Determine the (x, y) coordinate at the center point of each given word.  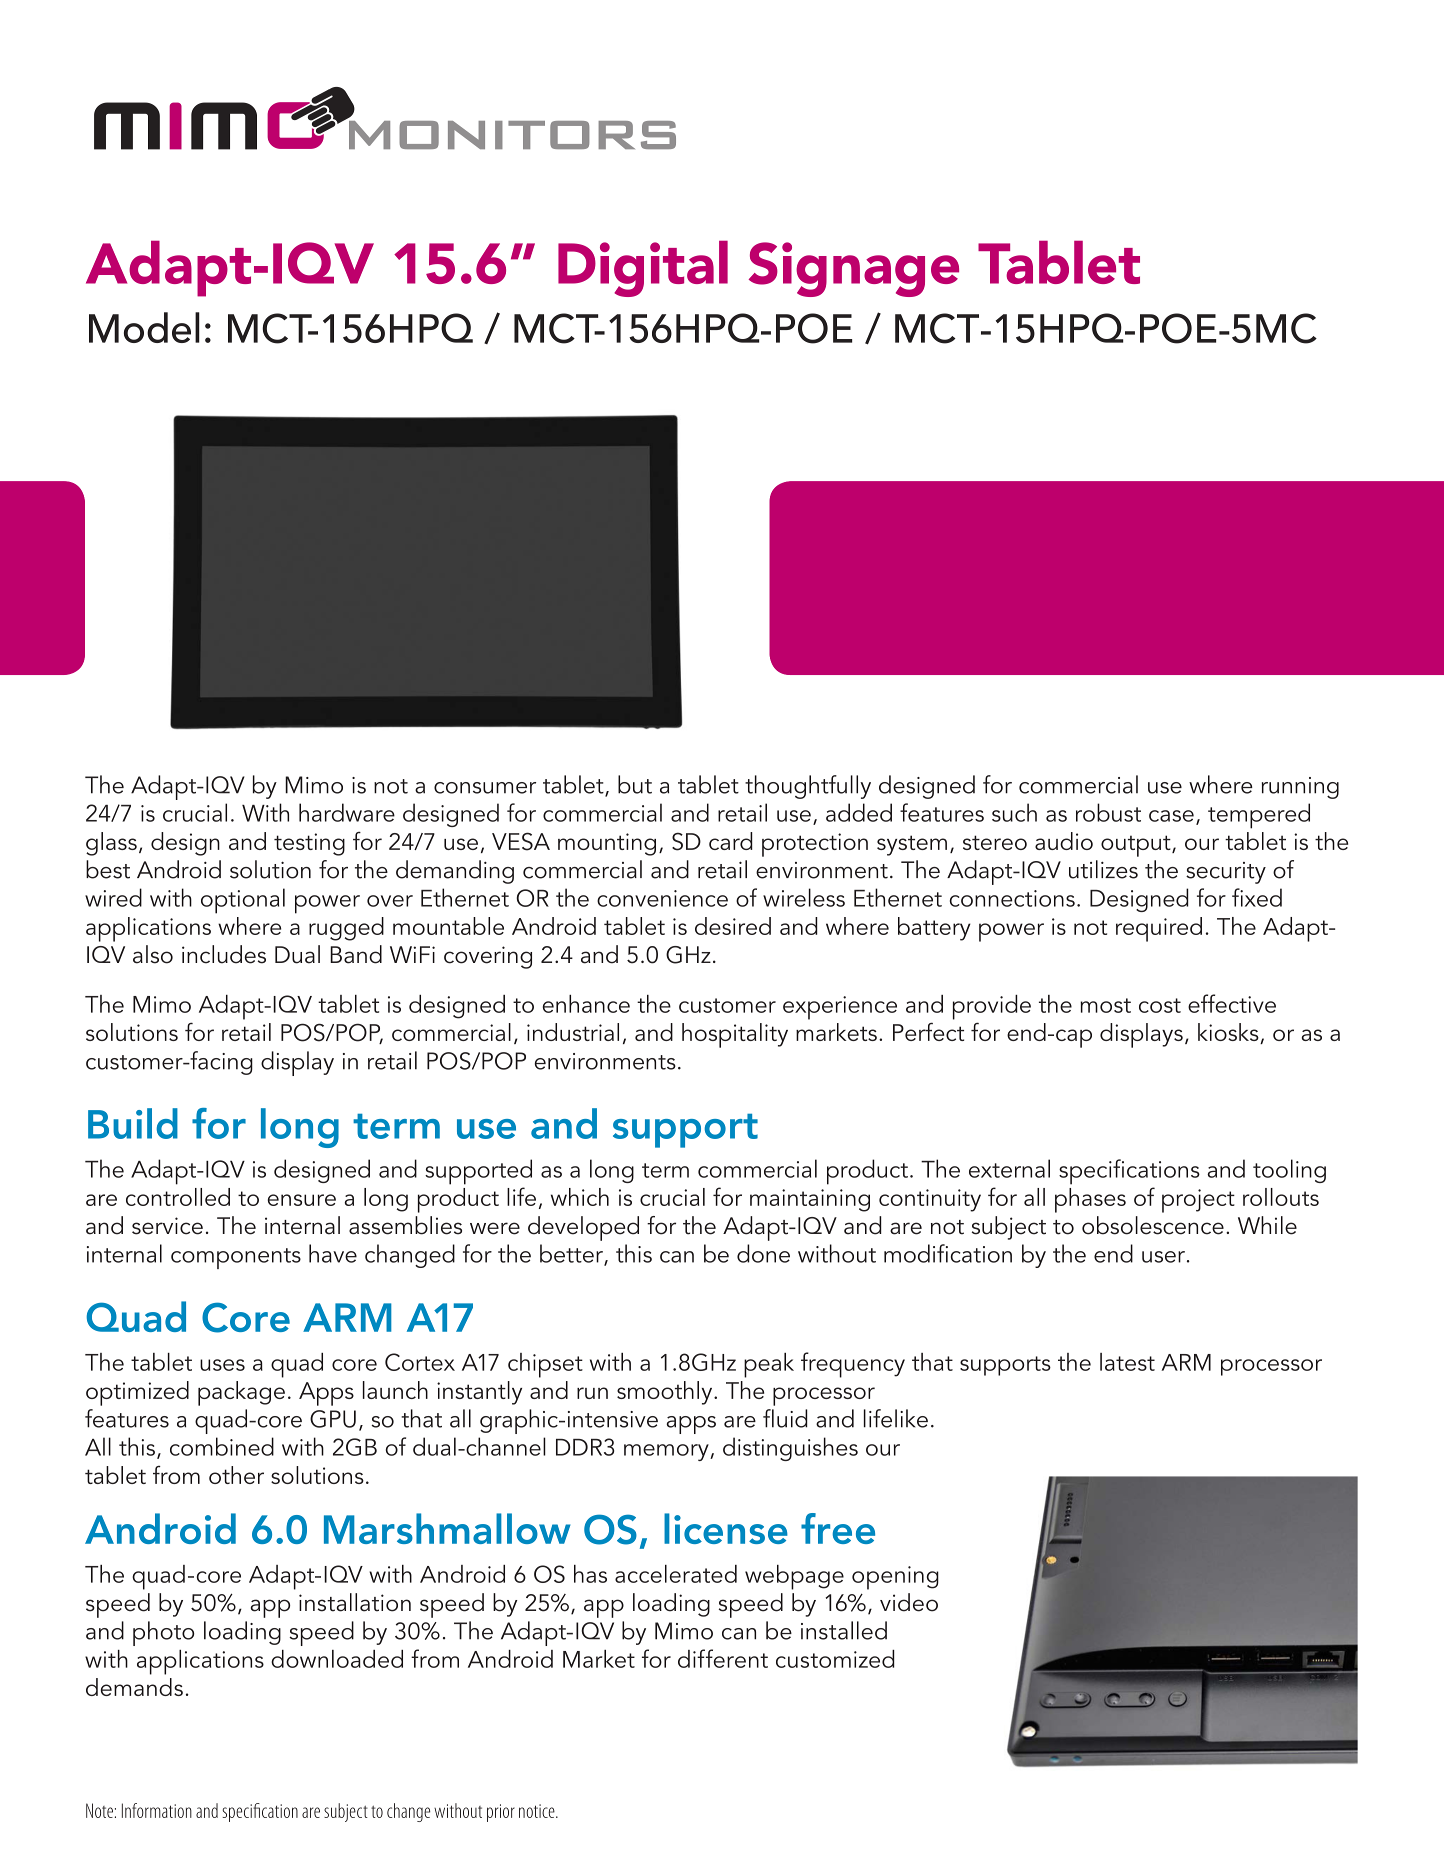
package (241, 1393)
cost (1160, 1005)
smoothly (666, 1393)
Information (157, 1810)
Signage (854, 269)
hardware (347, 812)
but (635, 784)
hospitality (735, 1035)
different (723, 1658)
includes (224, 954)
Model (144, 327)
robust (1108, 812)
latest (1127, 1362)
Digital (643, 269)
